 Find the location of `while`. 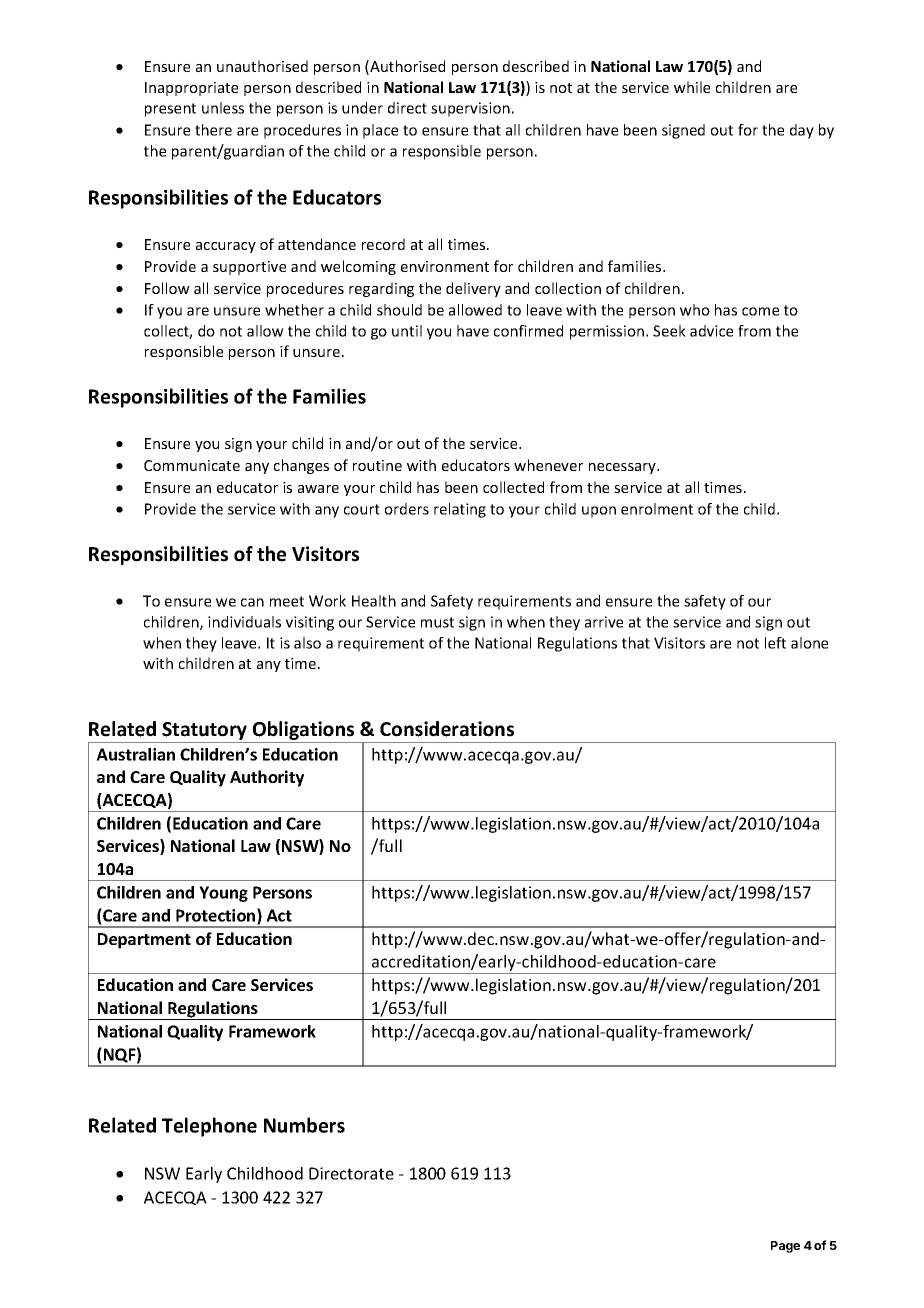

while is located at coordinates (692, 87).
